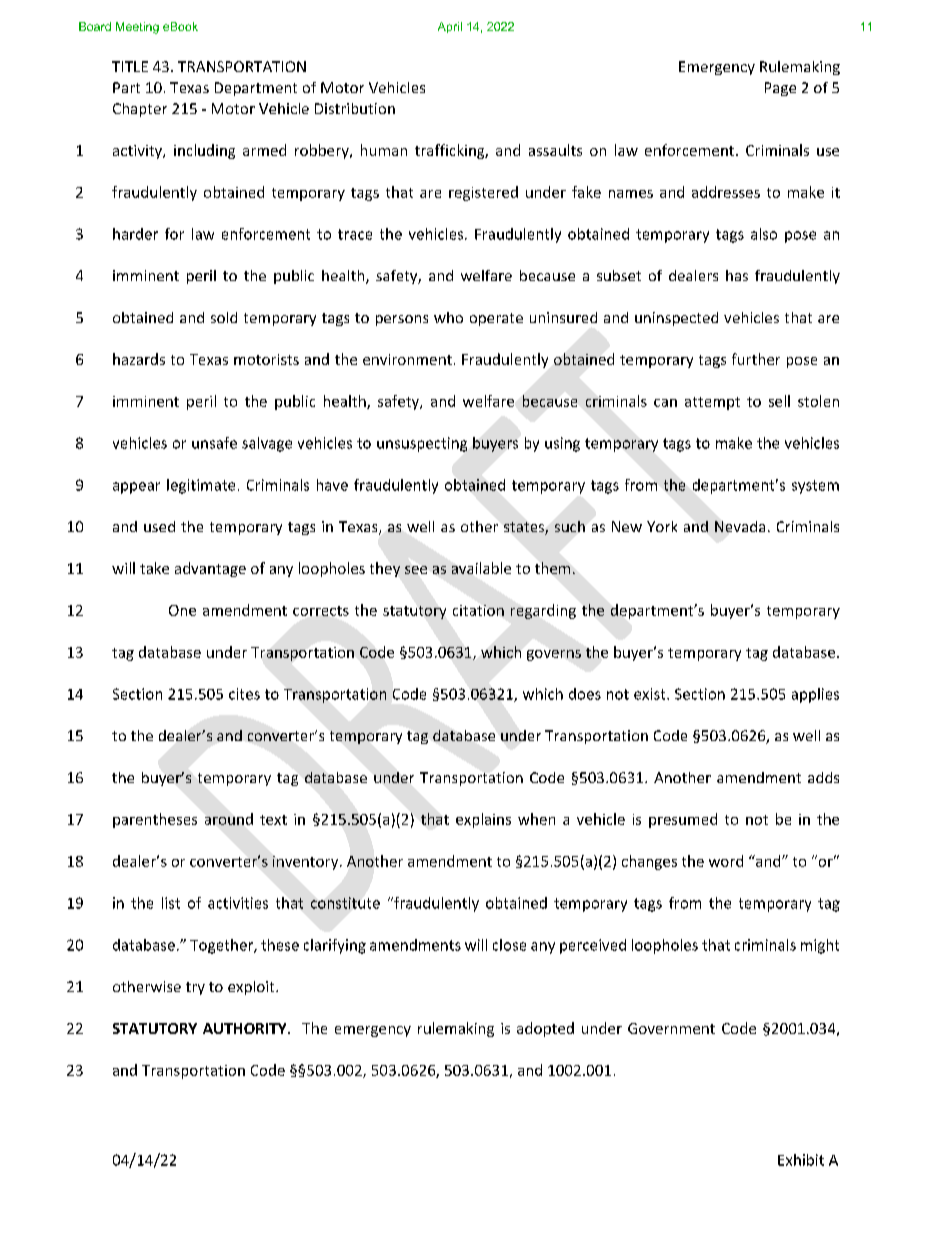 The height and width of the document is (1233, 952). I want to click on sold, so click(224, 317).
